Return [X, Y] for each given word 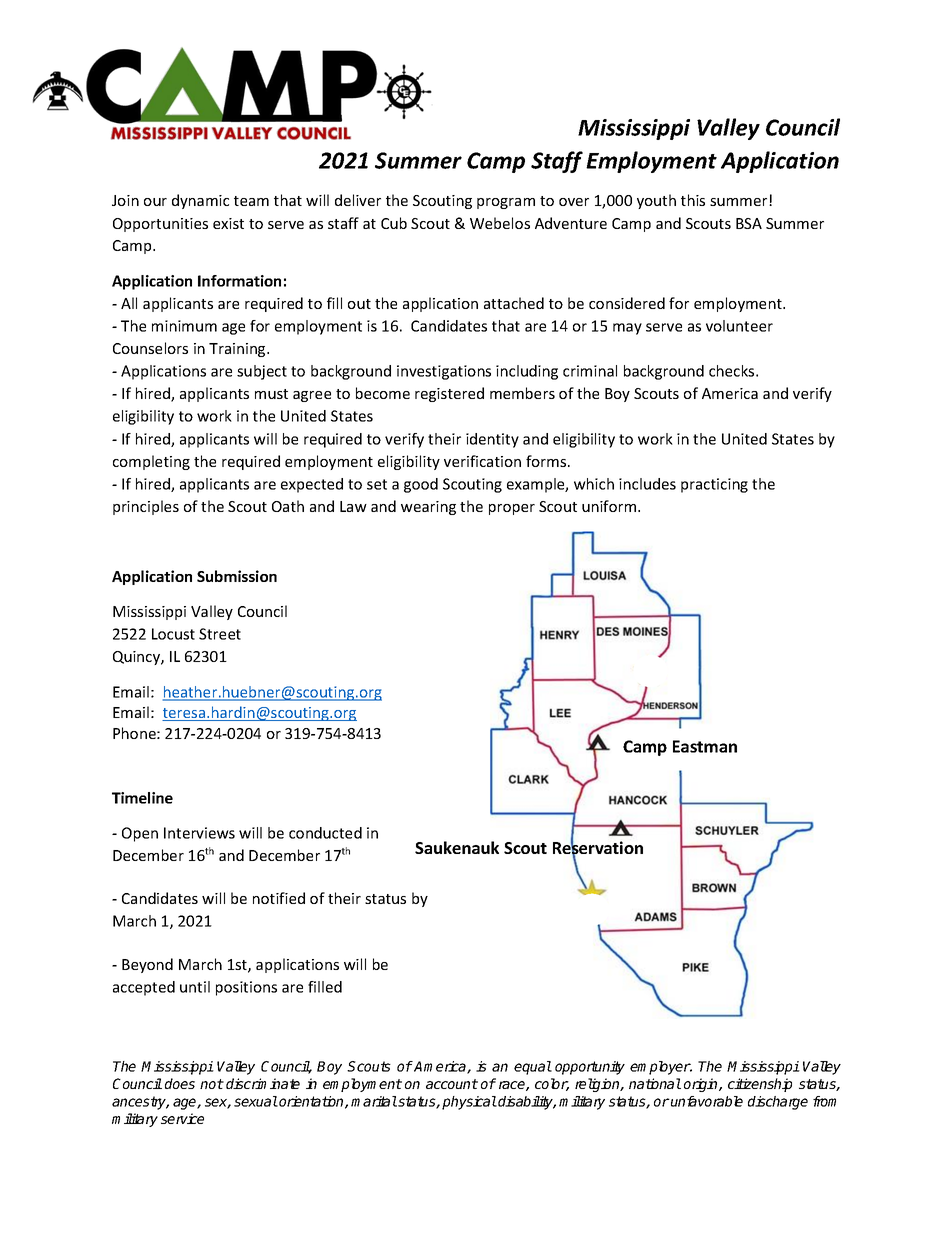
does [180, 1083]
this [693, 200]
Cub [394, 223]
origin [702, 1085]
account [452, 1084]
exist [228, 223]
